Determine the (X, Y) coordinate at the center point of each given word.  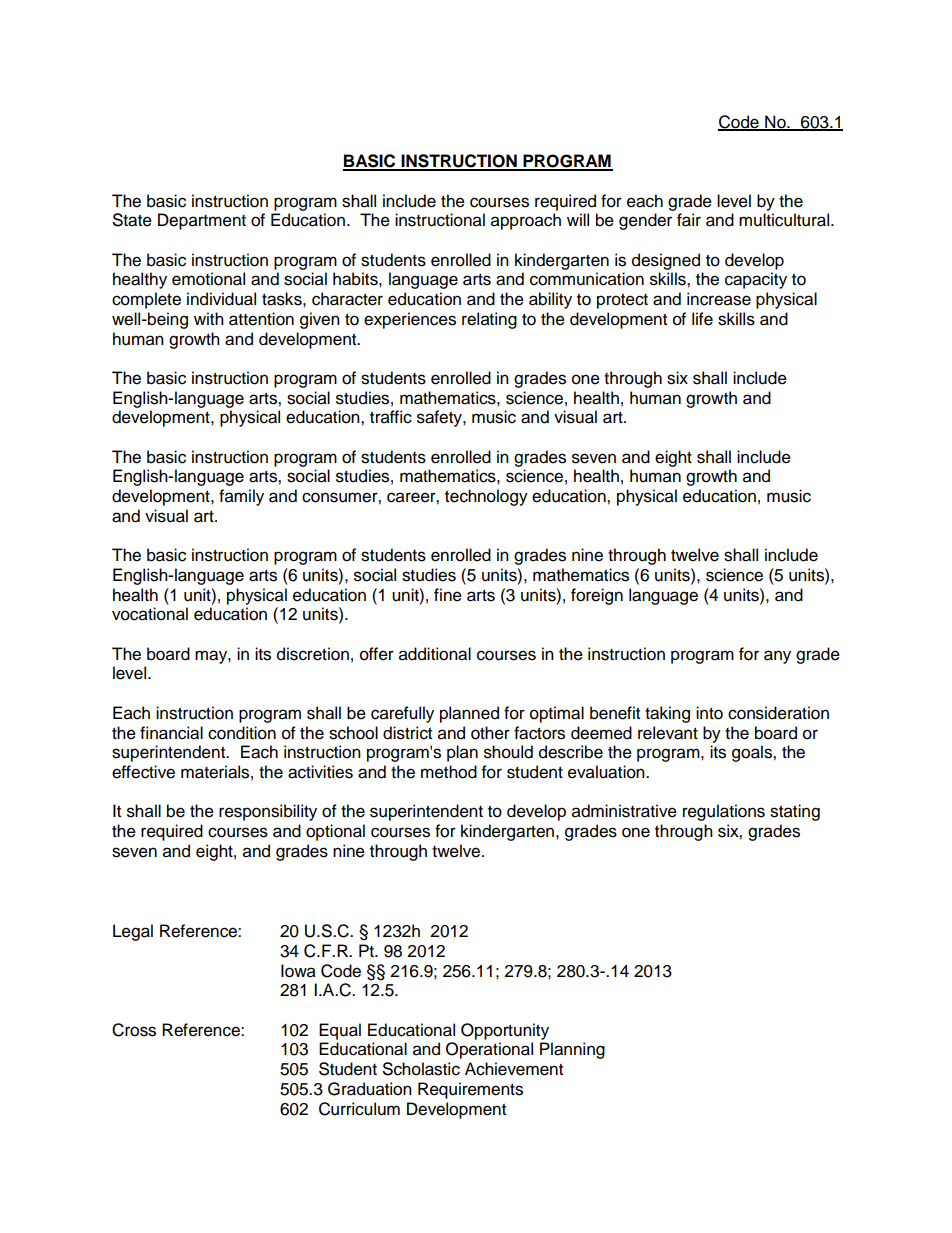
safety (440, 418)
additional (435, 654)
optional (335, 832)
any (777, 657)
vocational (150, 614)
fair (689, 220)
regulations (724, 812)
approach (526, 221)
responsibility (268, 812)
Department (202, 221)
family (241, 497)
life (702, 319)
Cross (134, 1030)
